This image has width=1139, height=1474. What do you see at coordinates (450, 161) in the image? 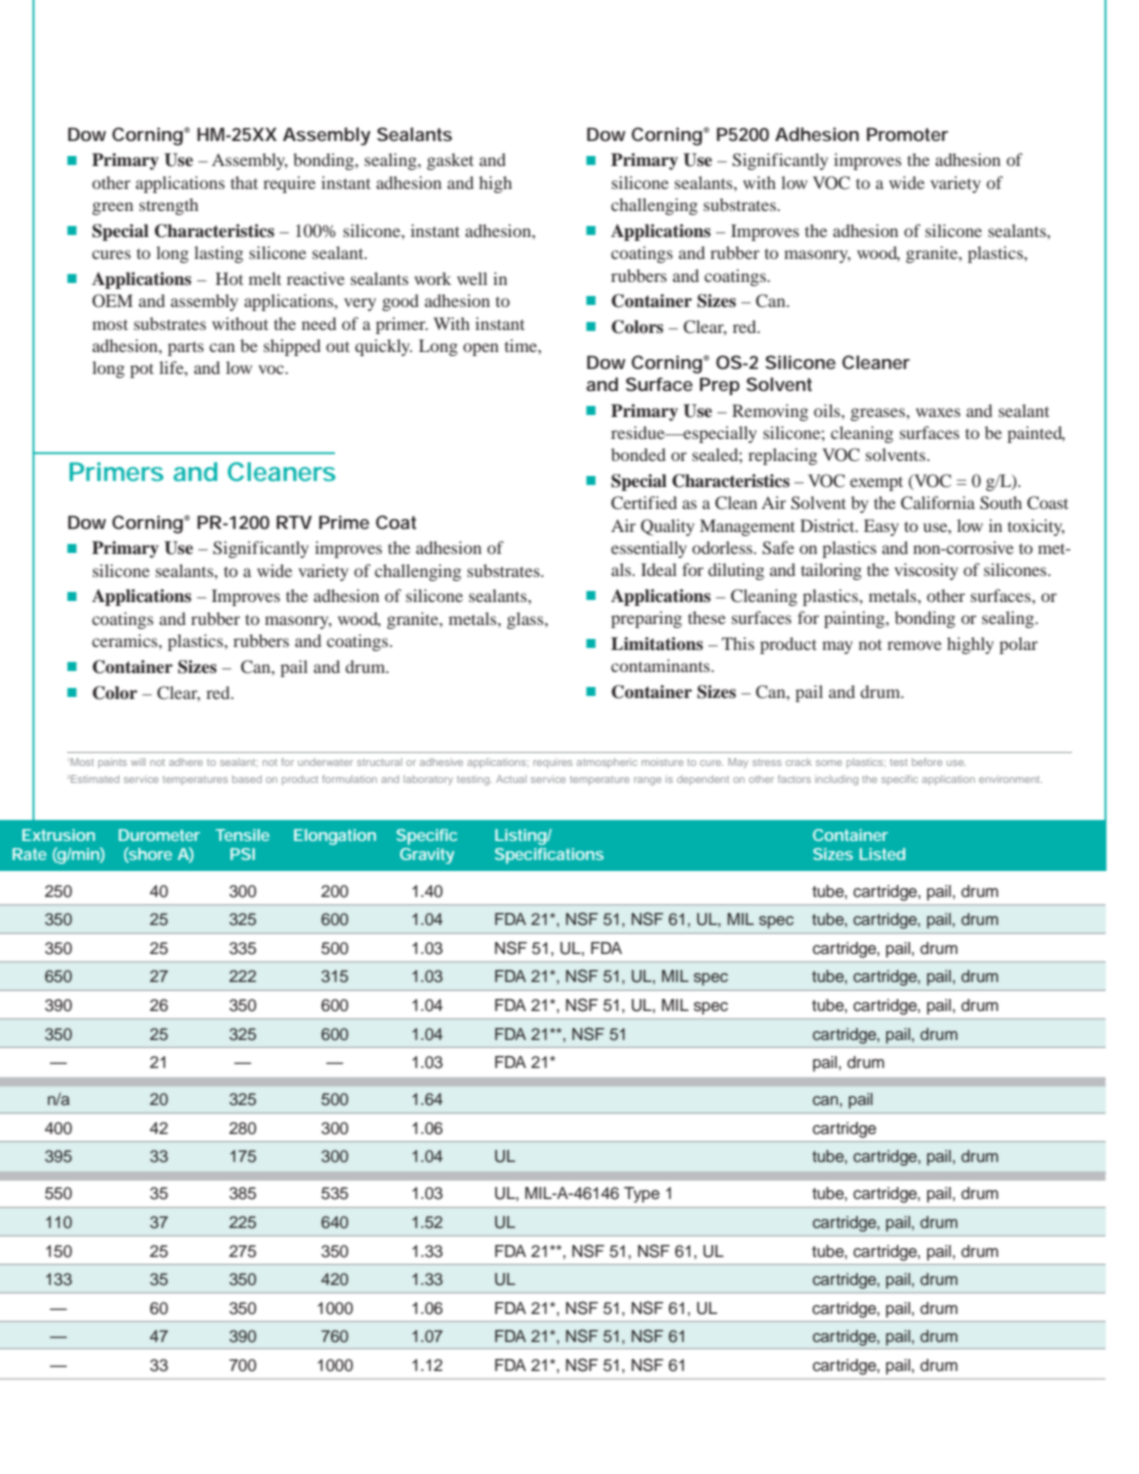
I see `gasket` at bounding box center [450, 161].
